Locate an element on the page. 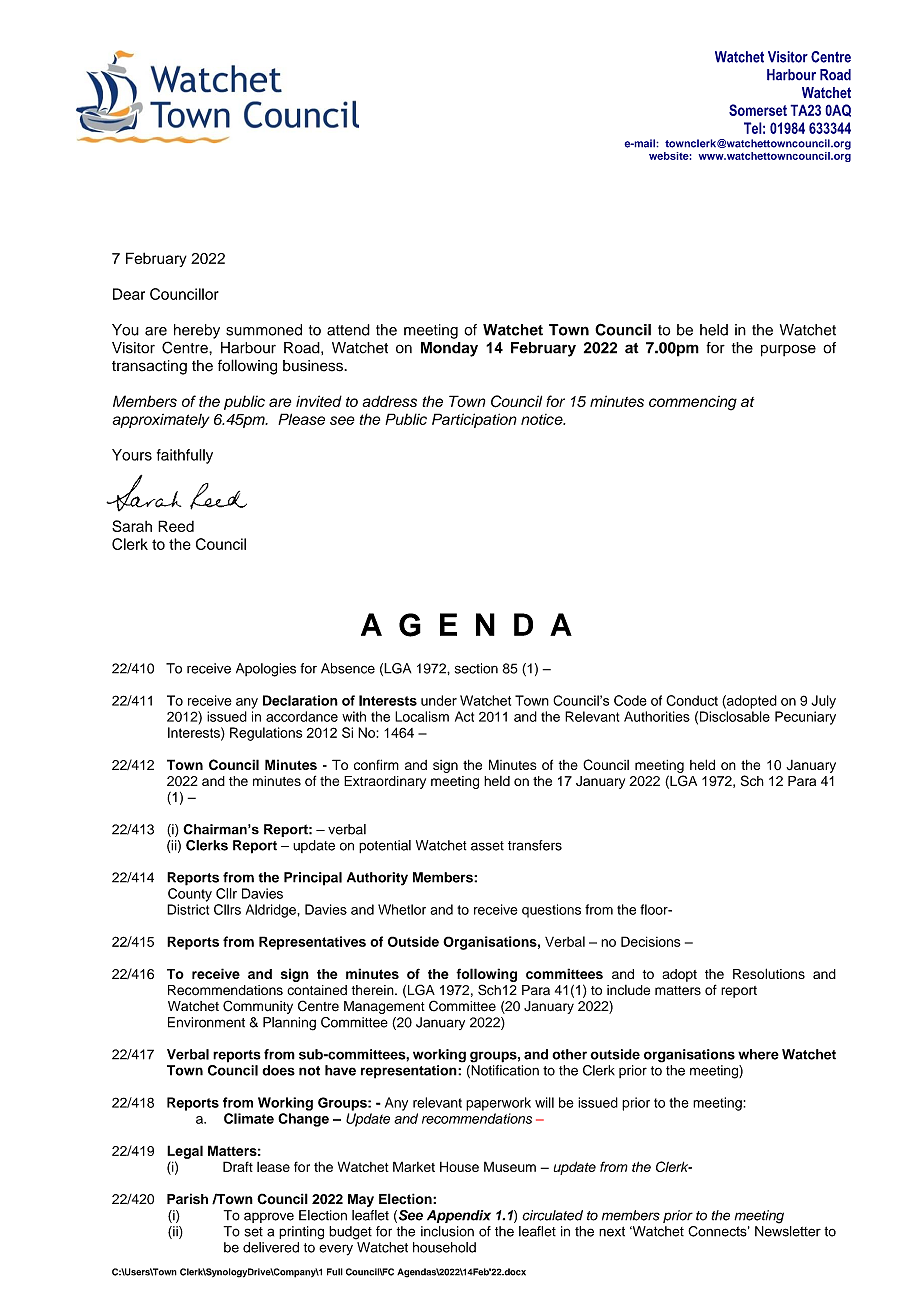 The image size is (924, 1308). Monday is located at coordinates (449, 349).
